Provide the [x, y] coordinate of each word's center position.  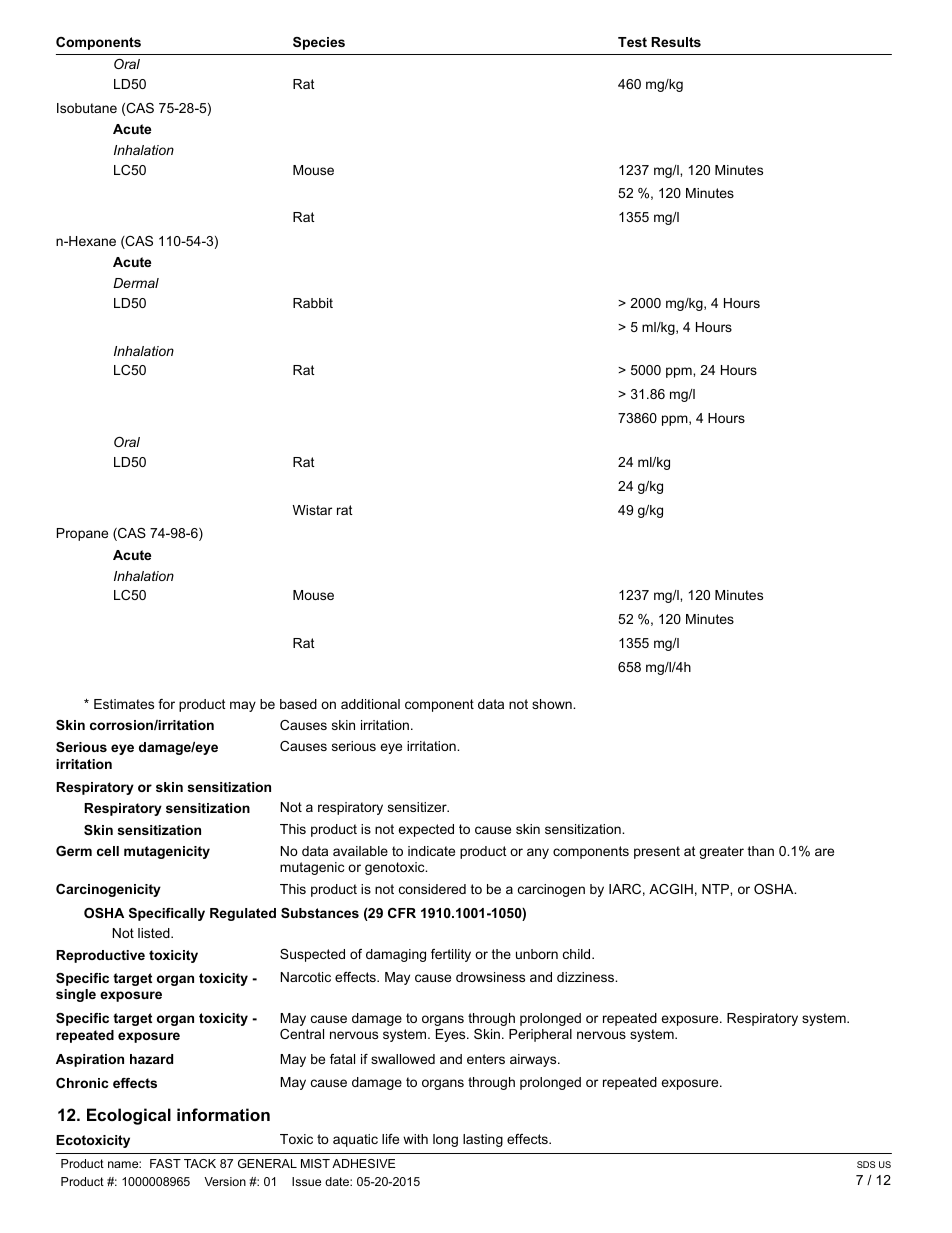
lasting [483, 1140]
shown [553, 704]
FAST [165, 1163]
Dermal [136, 283]
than [761, 851]
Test [632, 42]
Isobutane [87, 108]
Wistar [312, 510]
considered [432, 889]
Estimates [124, 704]
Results [676, 42]
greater [721, 852]
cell [108, 851]
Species [319, 43]
